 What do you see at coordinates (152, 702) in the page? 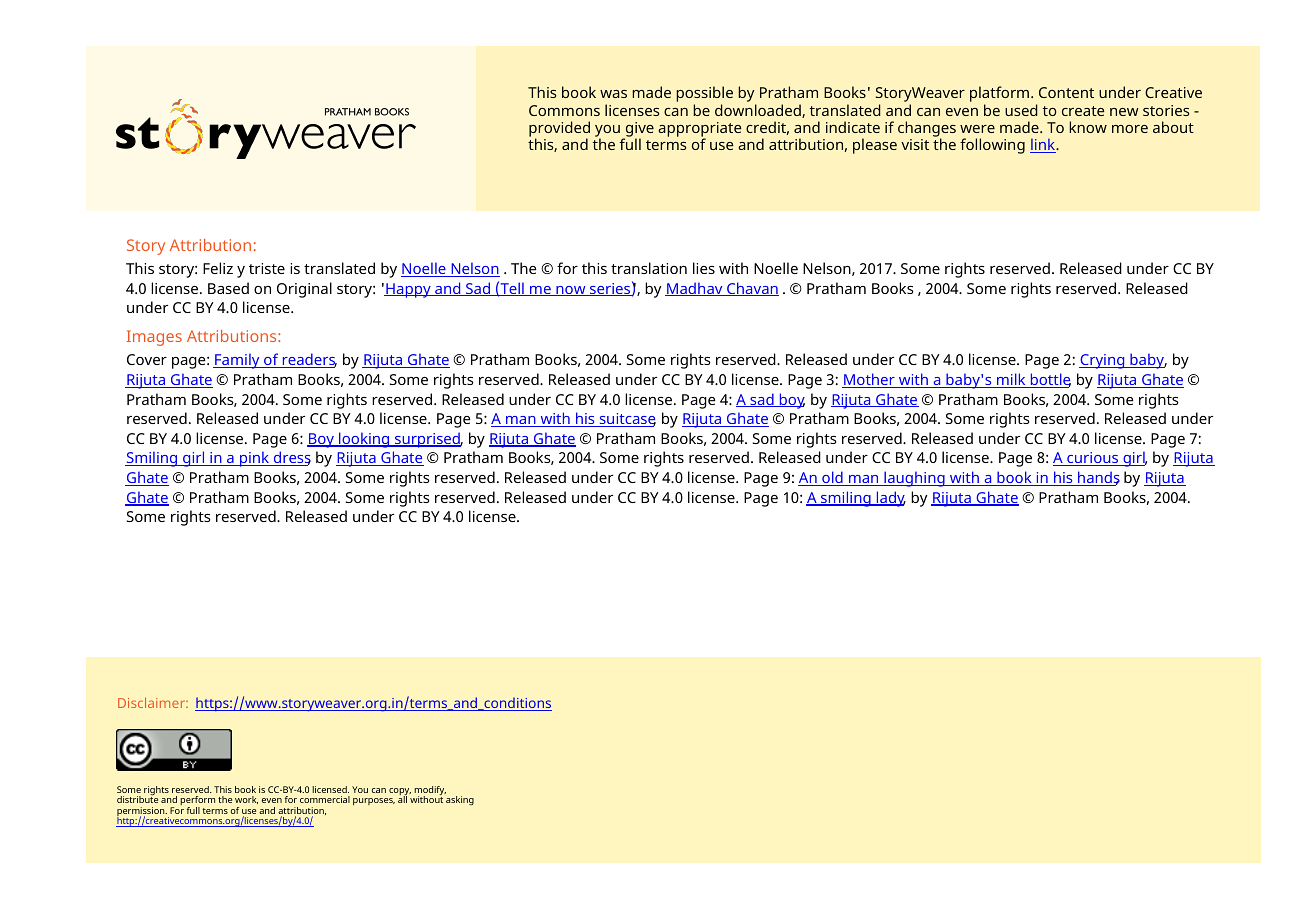
I see `Disclaimer` at bounding box center [152, 702].
